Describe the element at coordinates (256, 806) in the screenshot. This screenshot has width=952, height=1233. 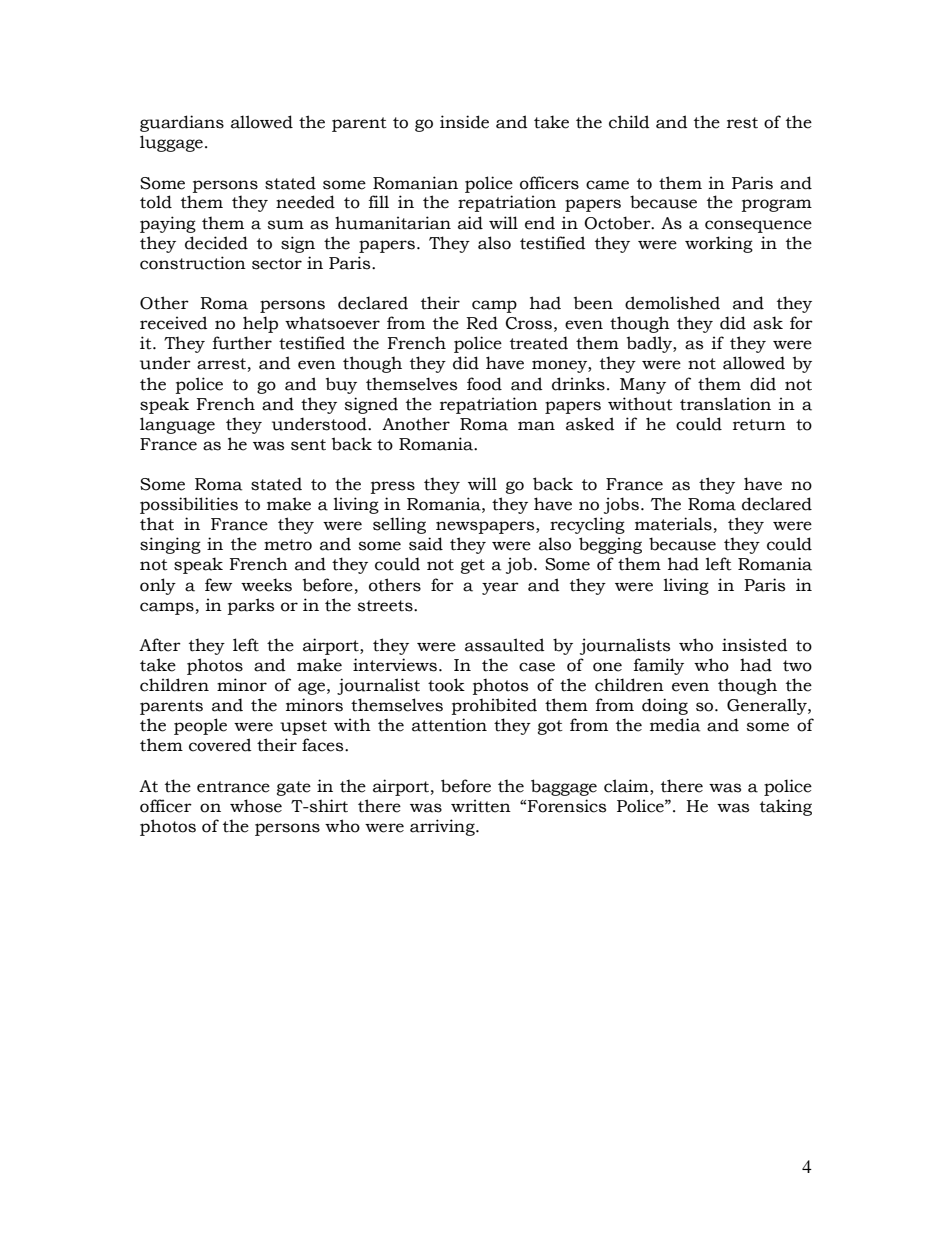
I see `whose` at that location.
